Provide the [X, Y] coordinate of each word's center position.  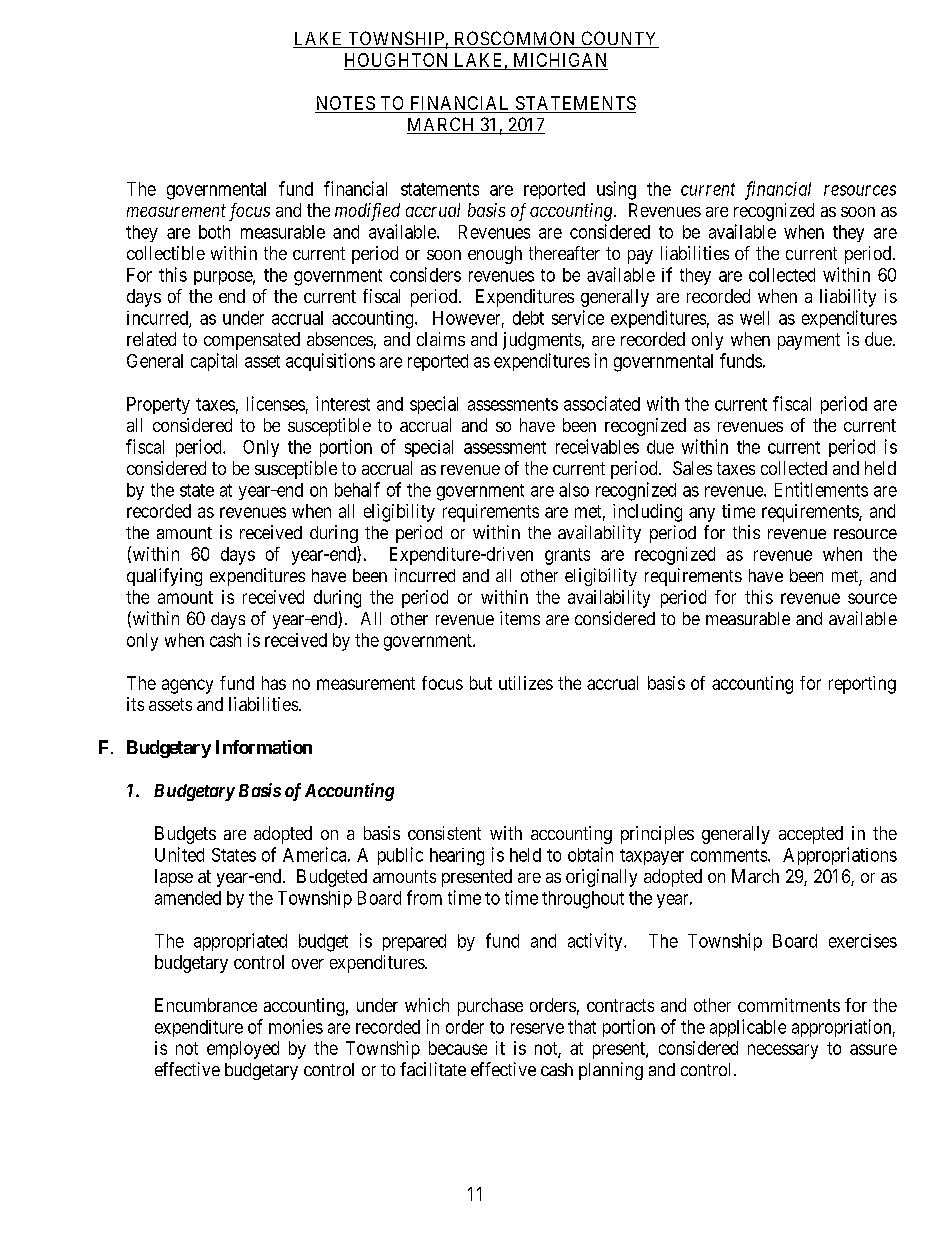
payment [809, 341]
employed [243, 1050]
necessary [783, 1051]
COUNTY [619, 39]
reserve [537, 1028]
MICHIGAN [560, 60]
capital [214, 362]
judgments [542, 341]
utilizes [526, 683]
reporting [862, 685]
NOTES [346, 103]
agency [187, 686]
